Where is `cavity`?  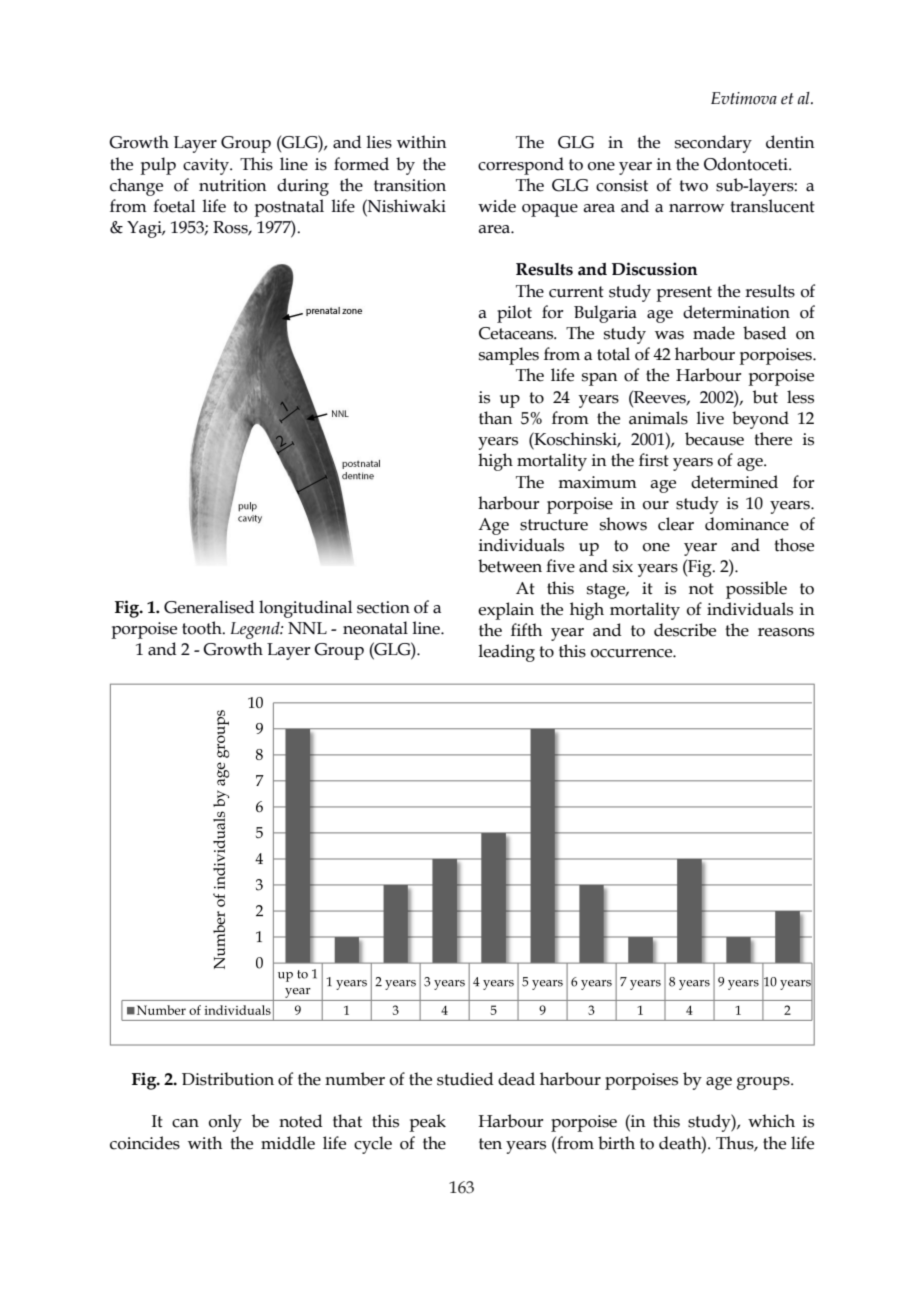
cavity is located at coordinates (207, 166).
